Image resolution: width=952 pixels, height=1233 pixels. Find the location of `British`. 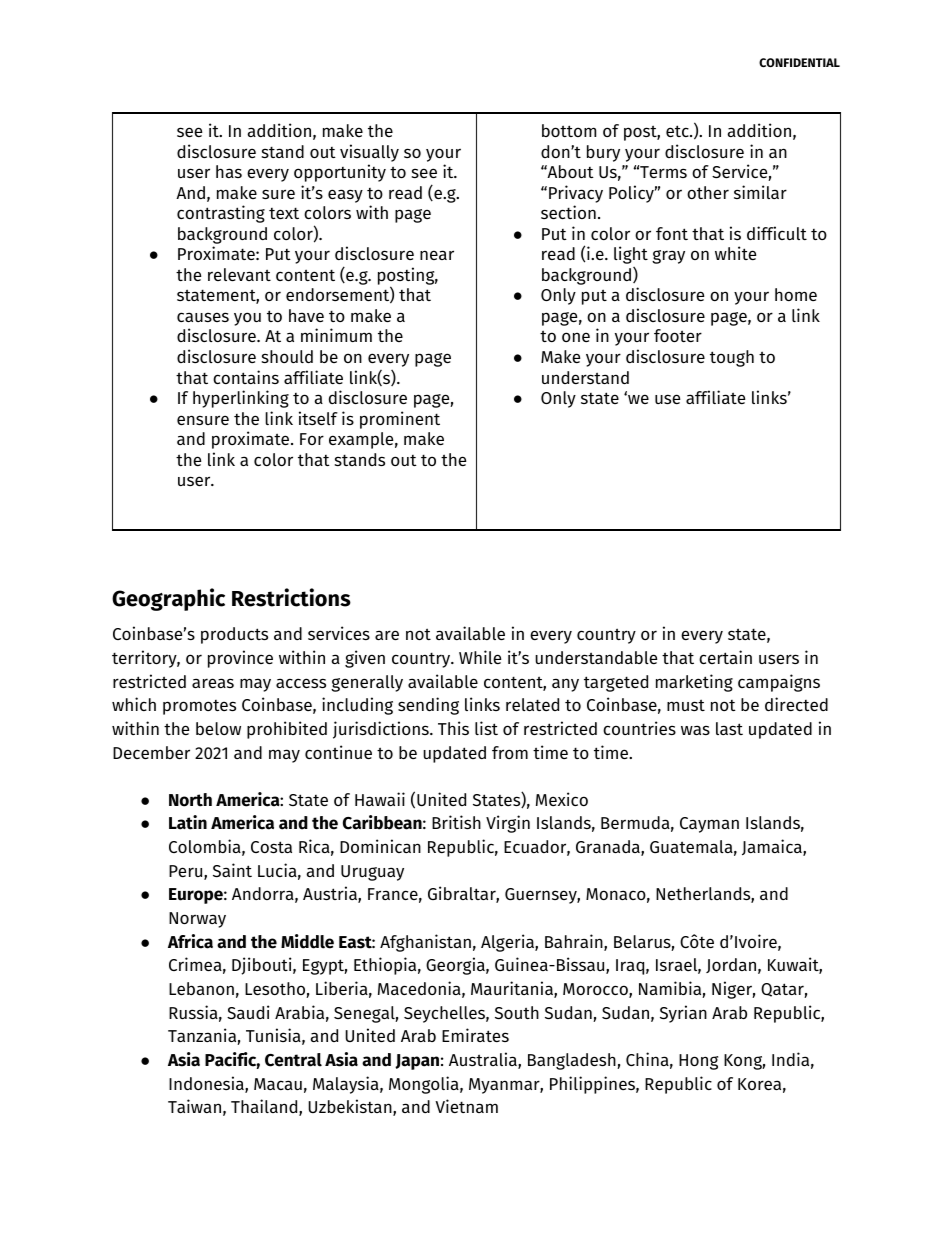

British is located at coordinates (456, 822).
